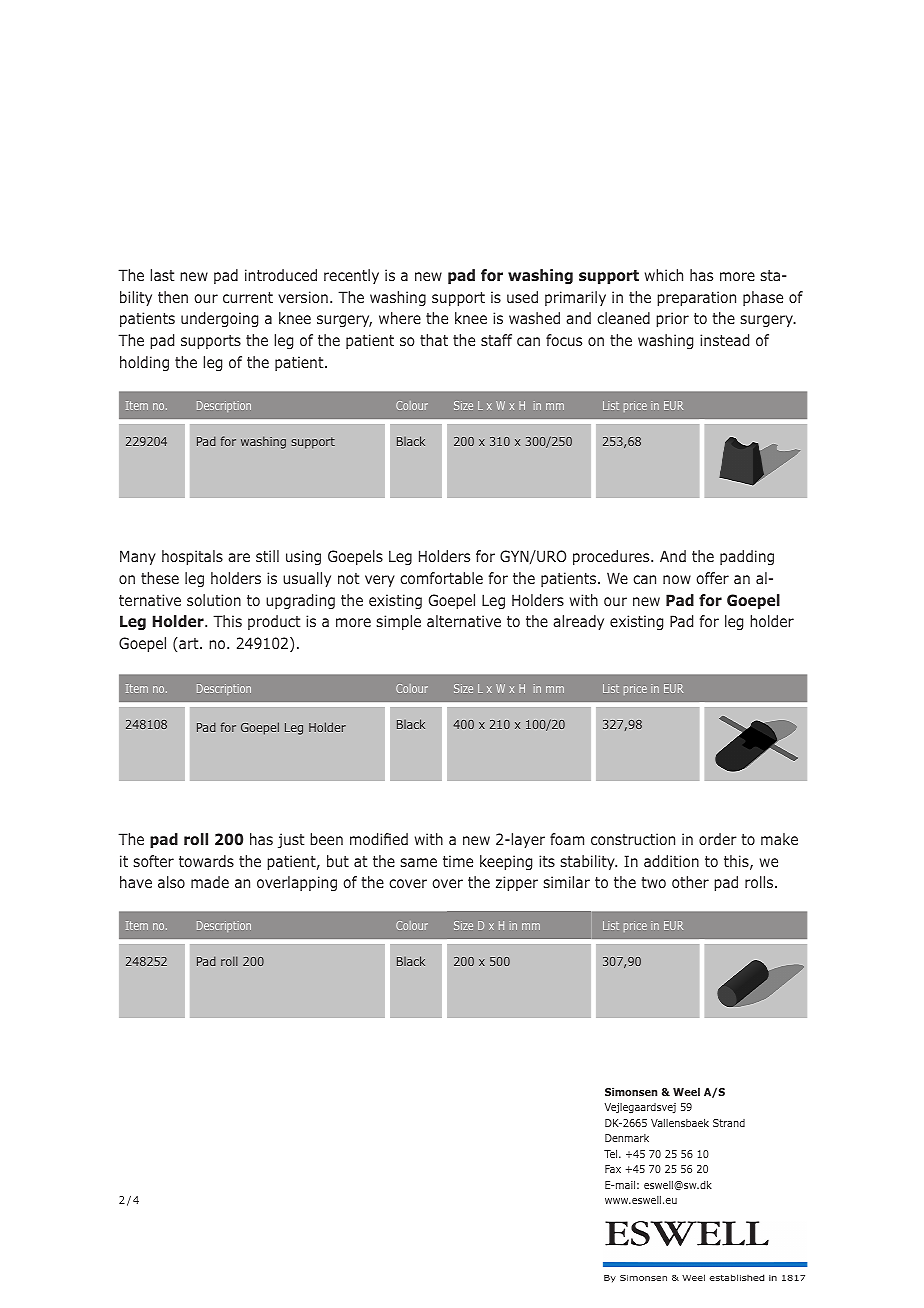  I want to click on also, so click(171, 882).
